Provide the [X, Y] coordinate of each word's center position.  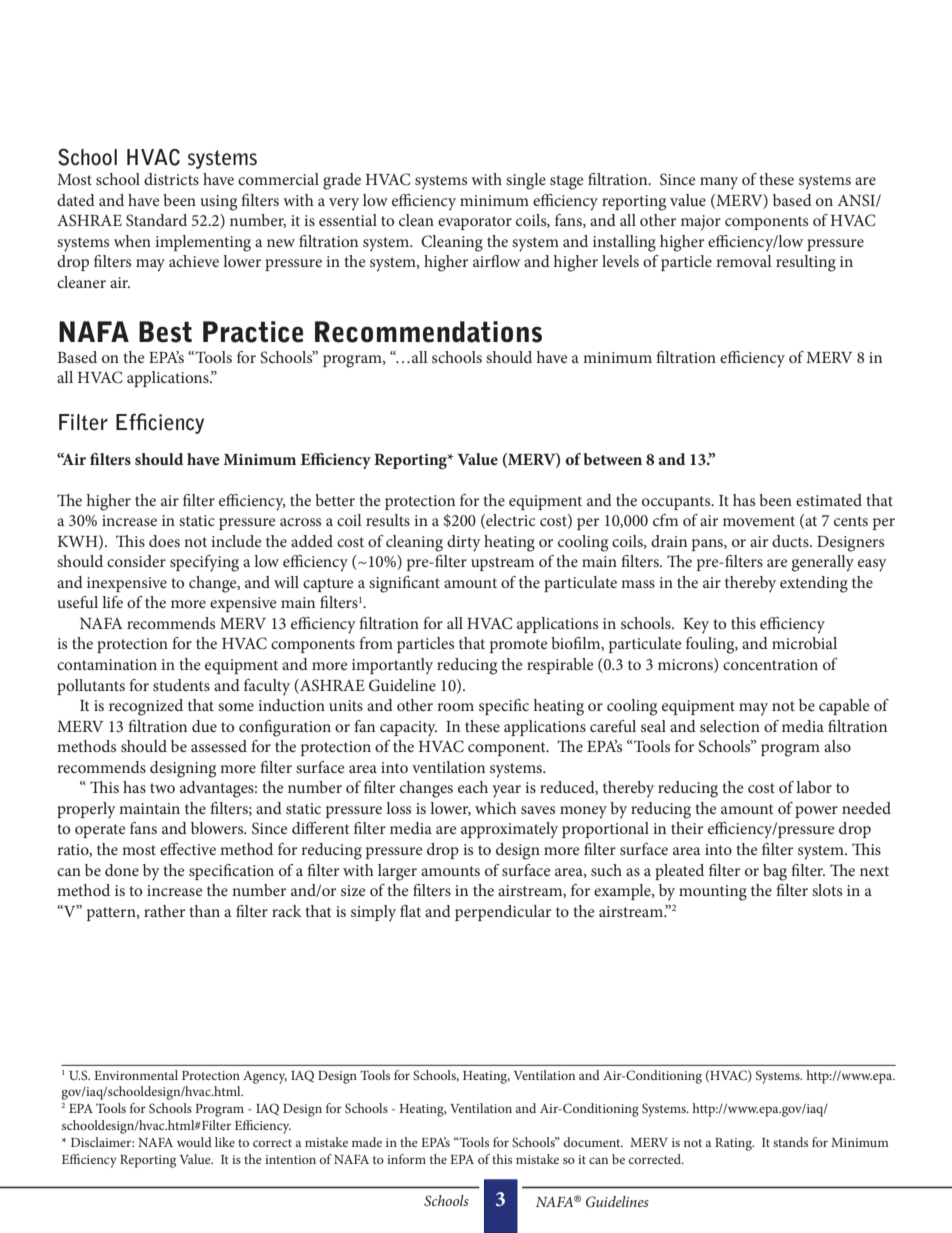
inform [406, 1159]
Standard [156, 220]
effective [188, 849]
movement [759, 521]
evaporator [475, 223]
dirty [464, 543]
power [816, 812]
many [719, 183]
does [164, 541]
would [194, 1142]
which [496, 808]
